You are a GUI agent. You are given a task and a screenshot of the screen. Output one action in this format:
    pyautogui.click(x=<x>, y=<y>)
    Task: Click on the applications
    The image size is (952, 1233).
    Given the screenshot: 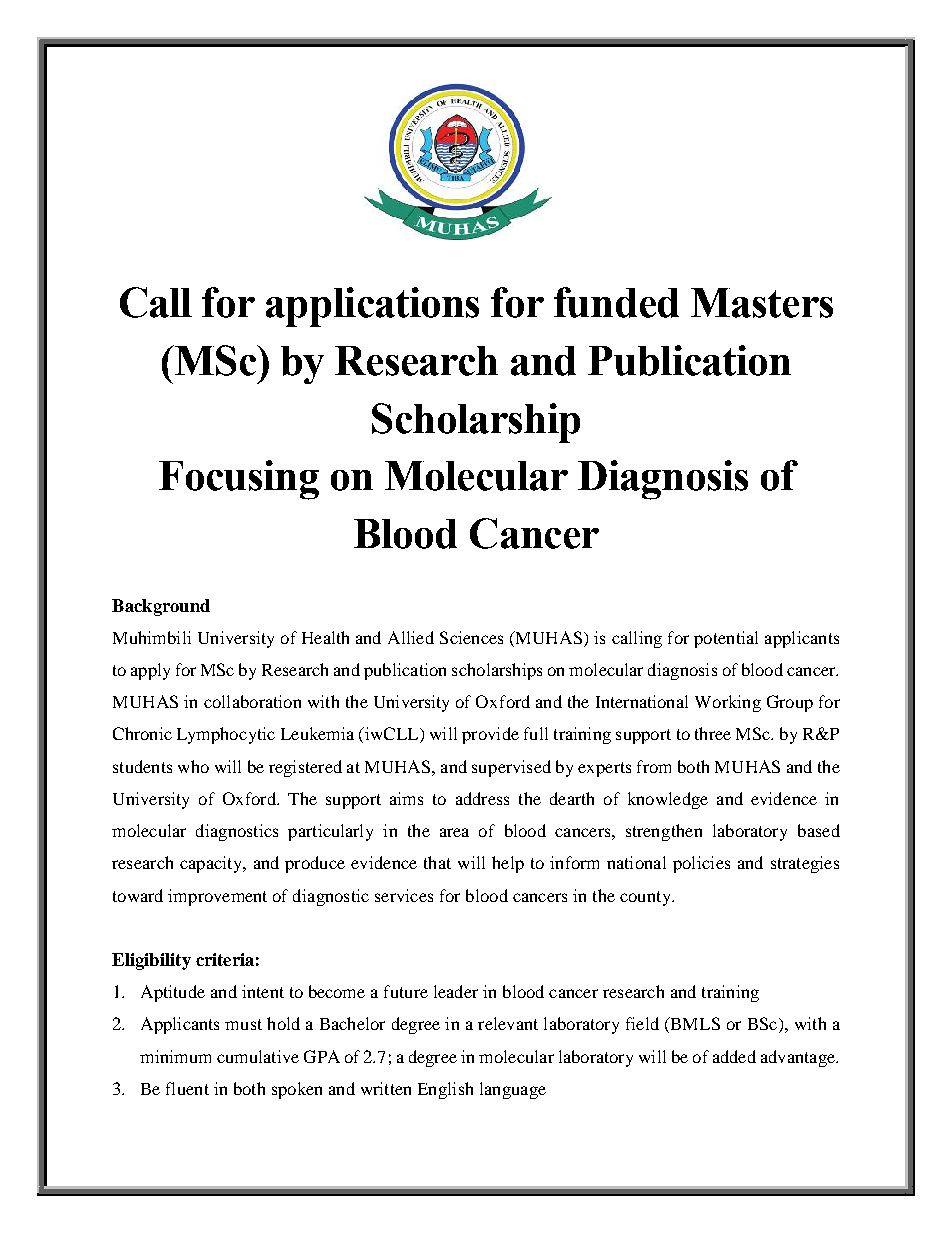 What is the action you would take?
    pyautogui.click(x=372, y=307)
